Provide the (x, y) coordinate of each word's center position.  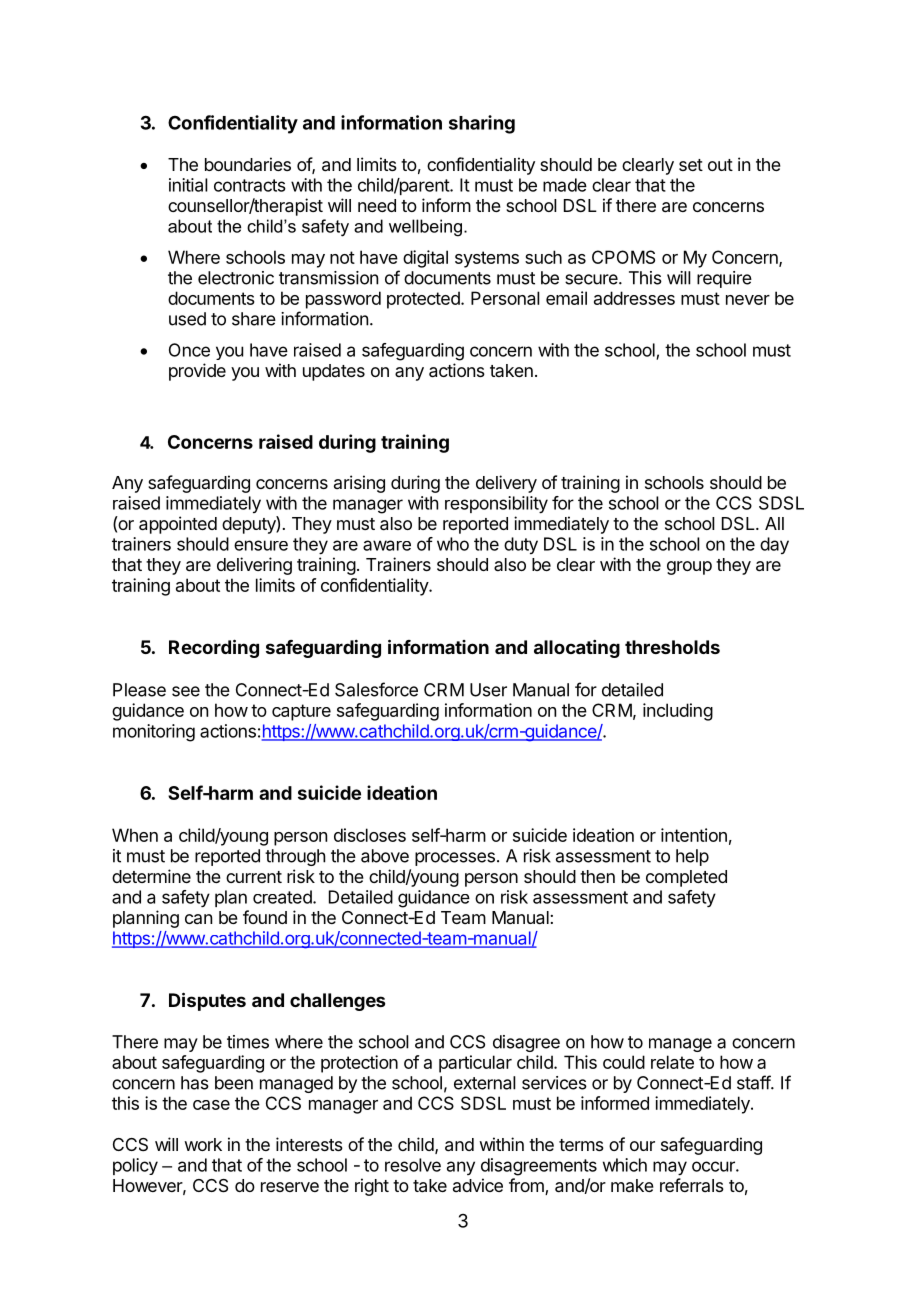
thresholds (672, 647)
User (488, 690)
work (203, 1144)
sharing (482, 124)
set (691, 165)
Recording (214, 648)
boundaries (248, 164)
